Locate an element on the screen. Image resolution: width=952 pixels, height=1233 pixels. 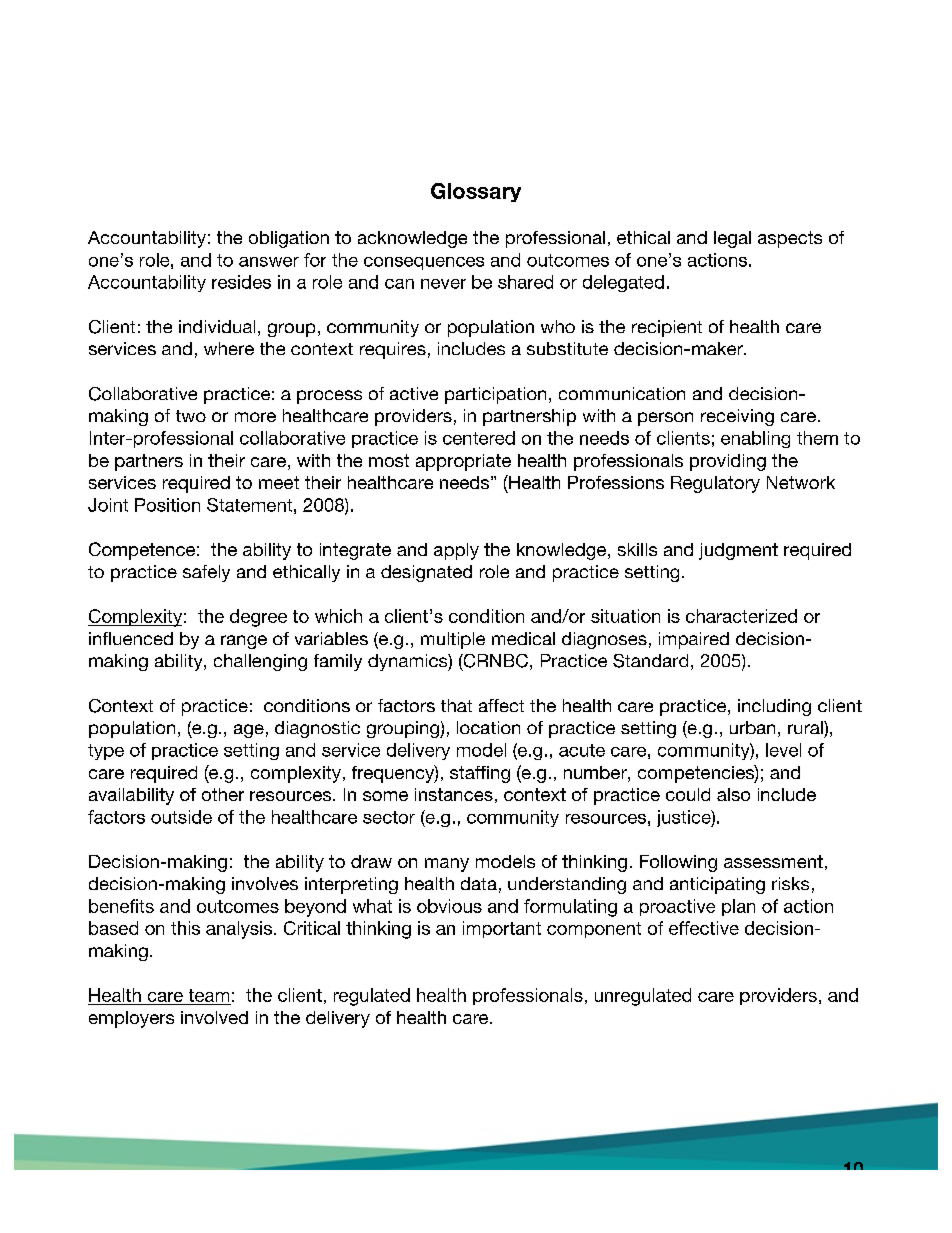
team is located at coordinates (209, 995).
